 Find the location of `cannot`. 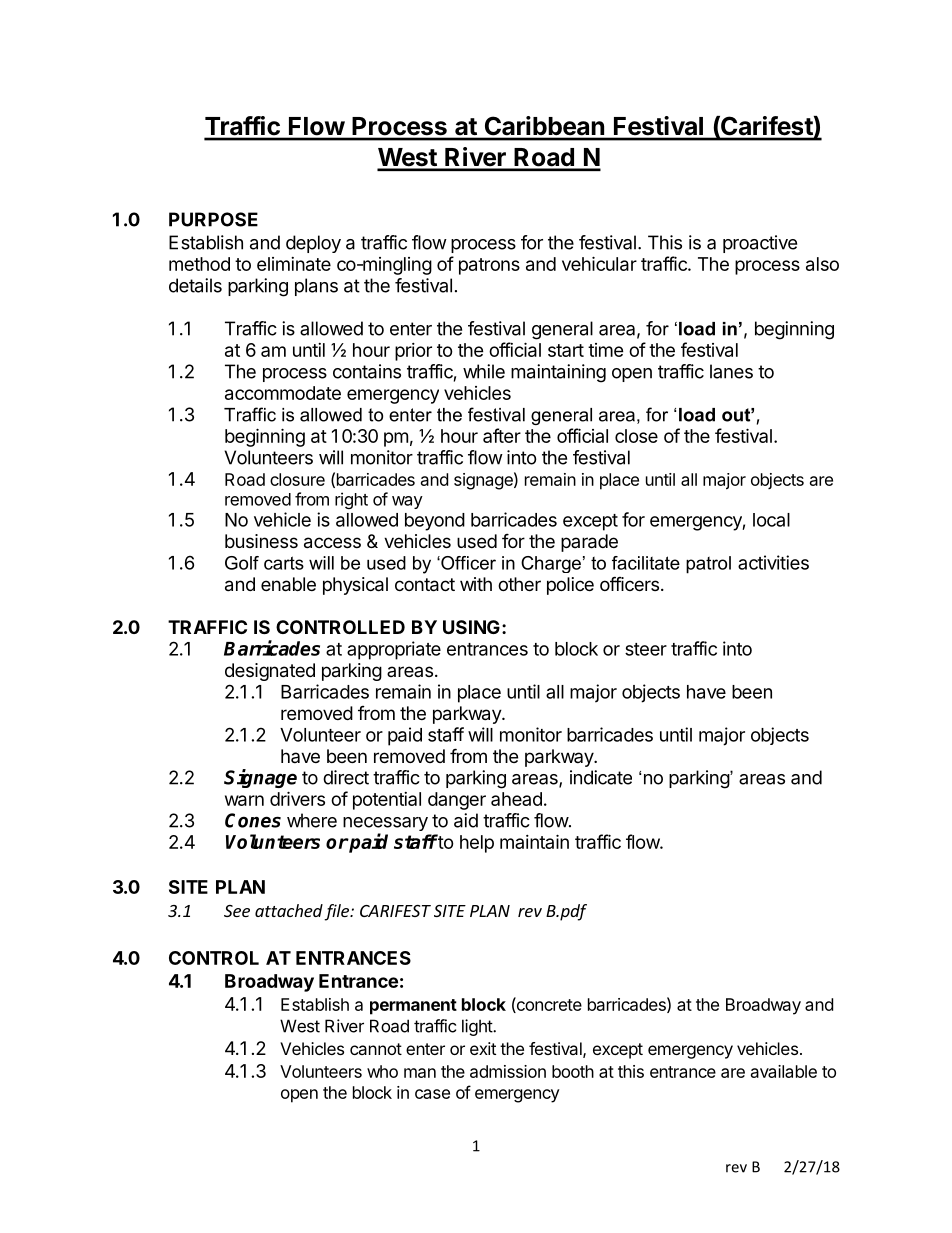

cannot is located at coordinates (376, 1049).
